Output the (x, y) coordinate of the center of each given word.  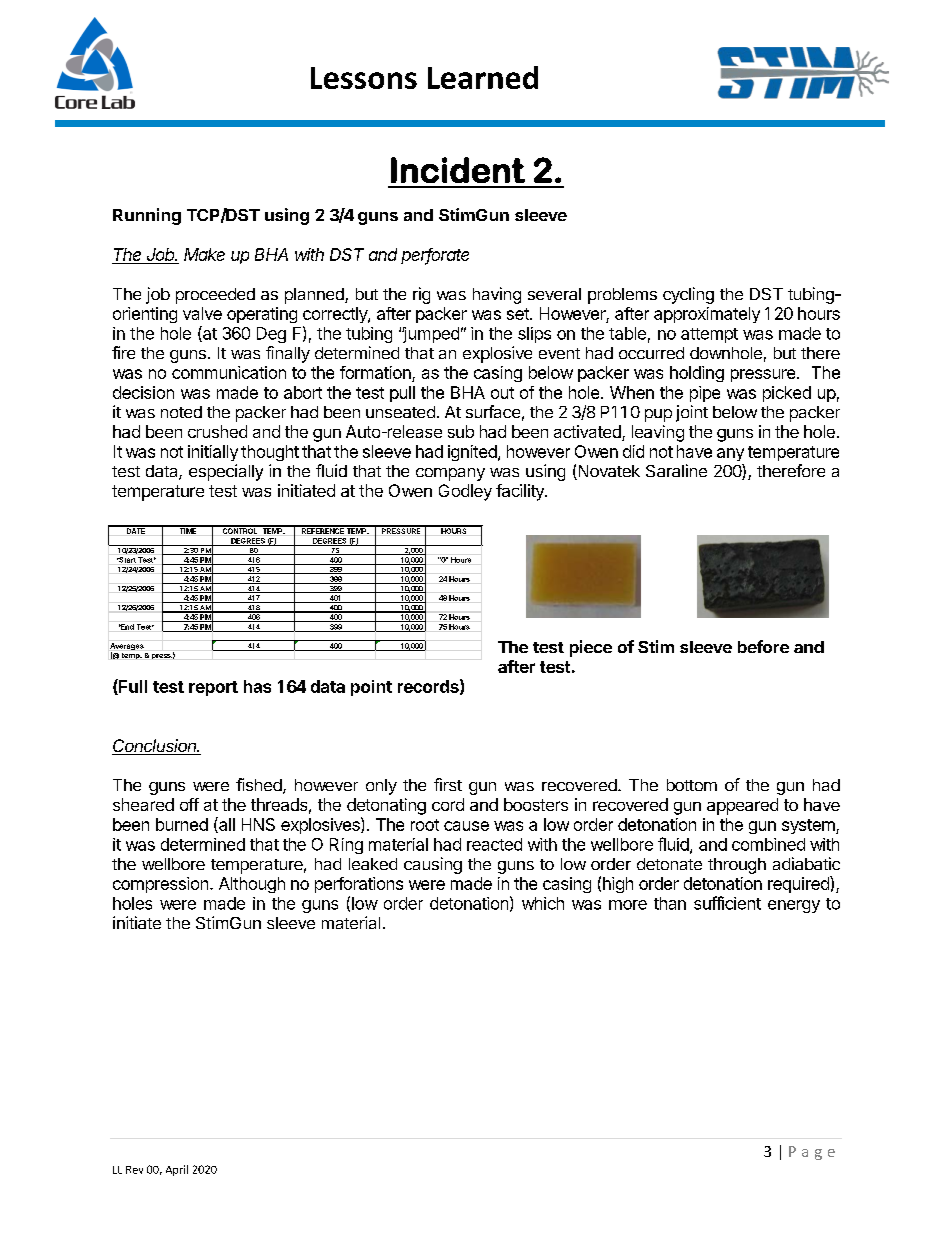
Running (147, 216)
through (737, 866)
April (177, 1170)
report (213, 688)
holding (697, 374)
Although (252, 885)
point (371, 688)
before (763, 646)
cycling (688, 295)
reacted (494, 844)
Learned (483, 77)
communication (229, 372)
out (502, 393)
